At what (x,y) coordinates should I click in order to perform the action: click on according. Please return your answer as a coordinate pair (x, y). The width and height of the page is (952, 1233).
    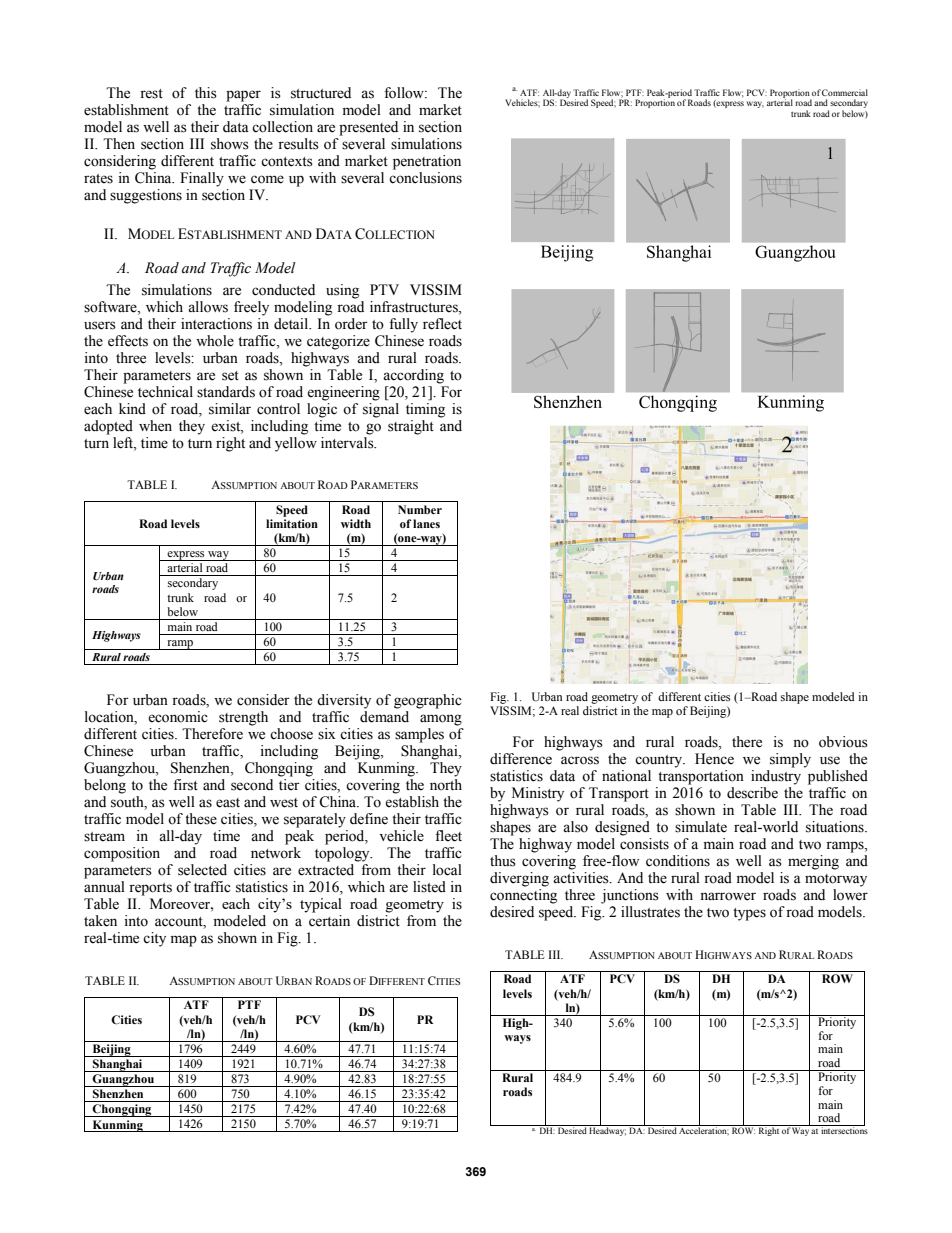
    Looking at the image, I should click on (413, 376).
